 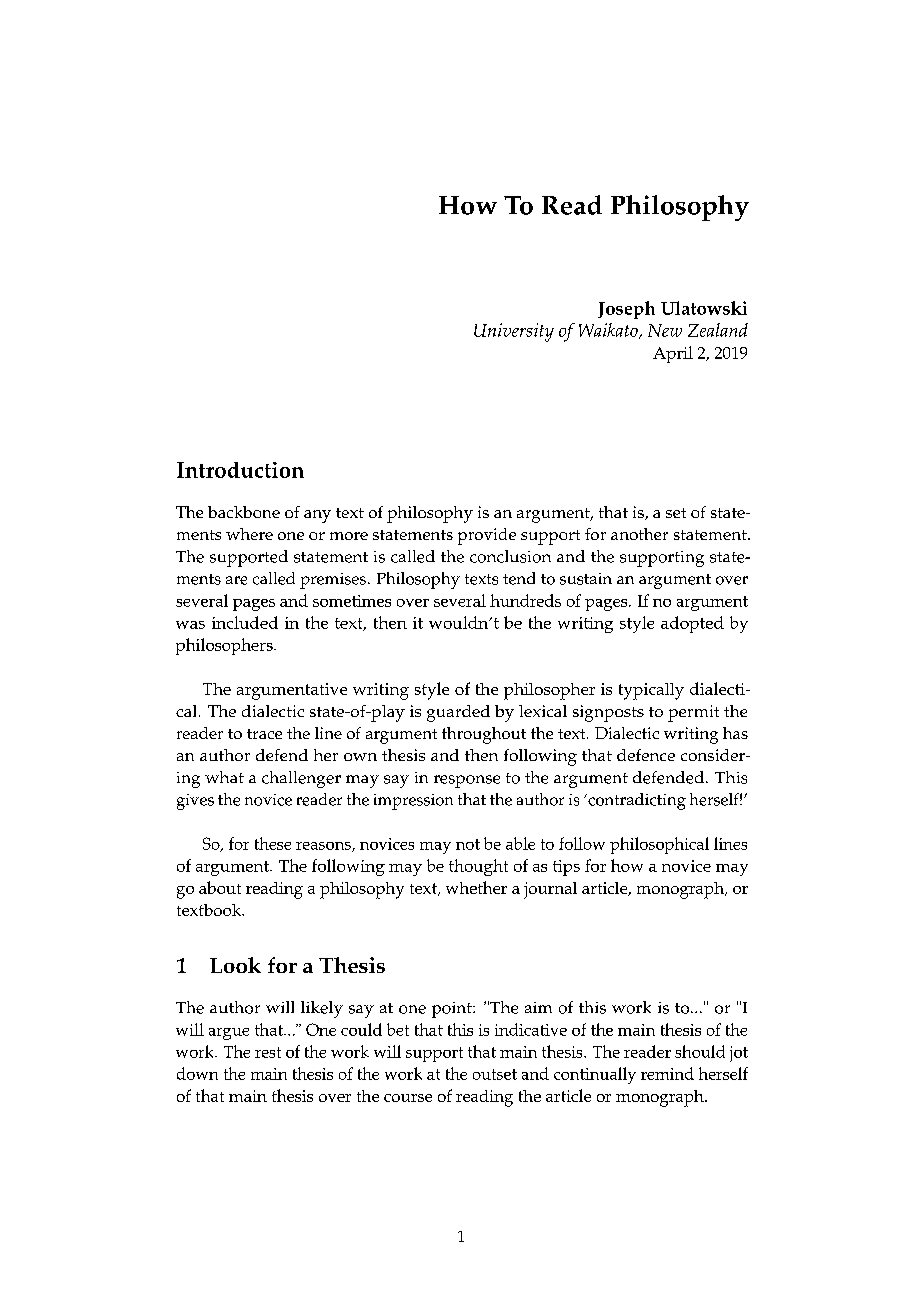 I want to click on tend, so click(x=519, y=578).
